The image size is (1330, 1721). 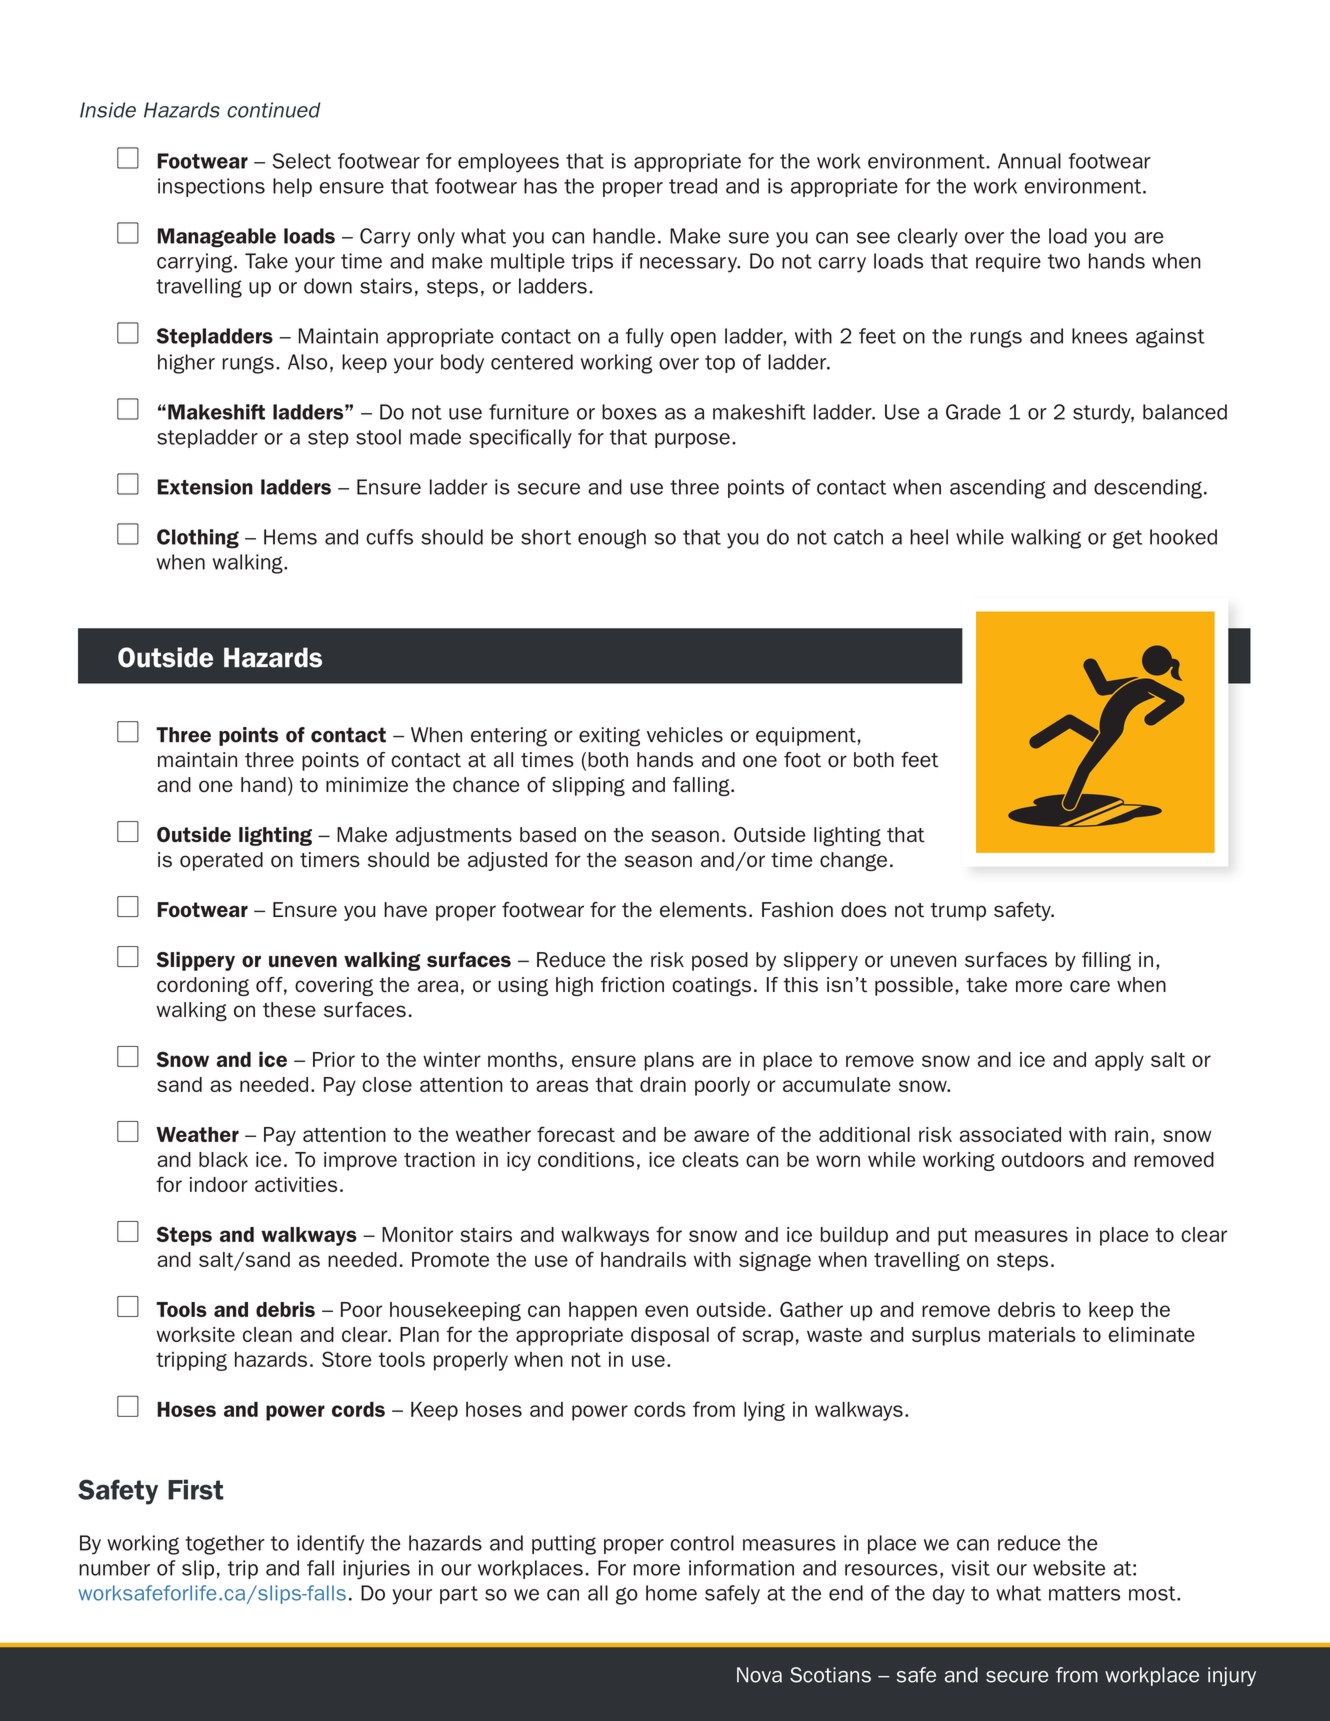 I want to click on black, so click(x=223, y=1159).
